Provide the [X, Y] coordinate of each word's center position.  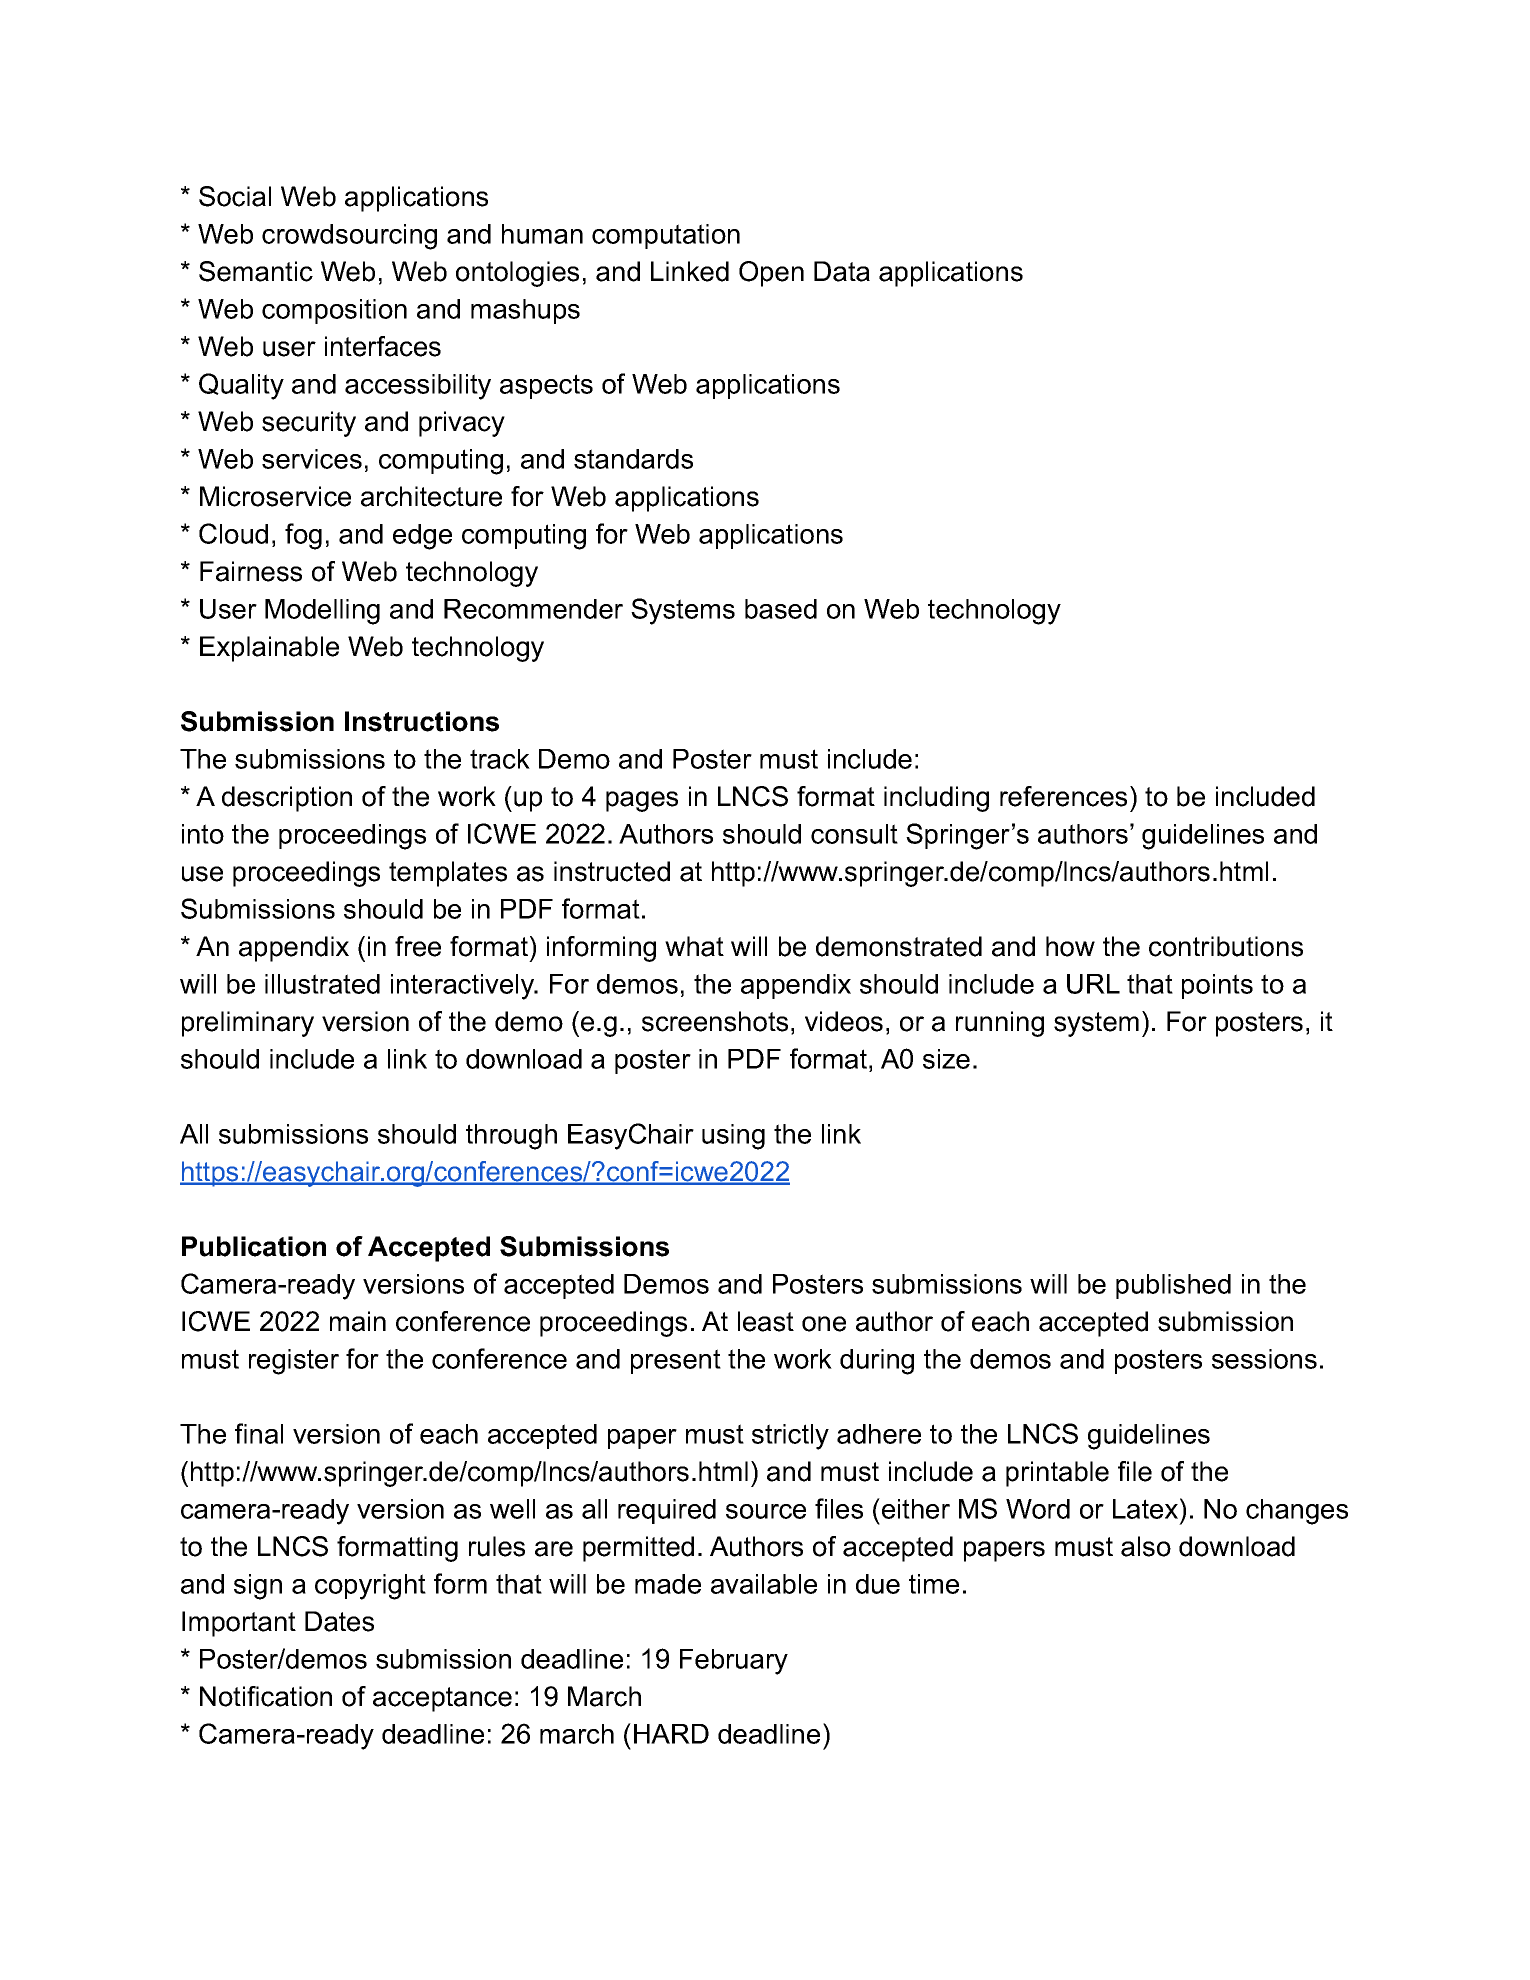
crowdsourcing [349, 237]
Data [842, 271]
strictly [790, 1437]
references [1063, 796]
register [294, 1362]
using [733, 1137]
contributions [1226, 946]
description [287, 799]
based [781, 609]
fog [303, 536]
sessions [1264, 1359]
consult [854, 834]
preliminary [248, 1024]
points [1217, 986]
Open [771, 274]
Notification [266, 1696]
